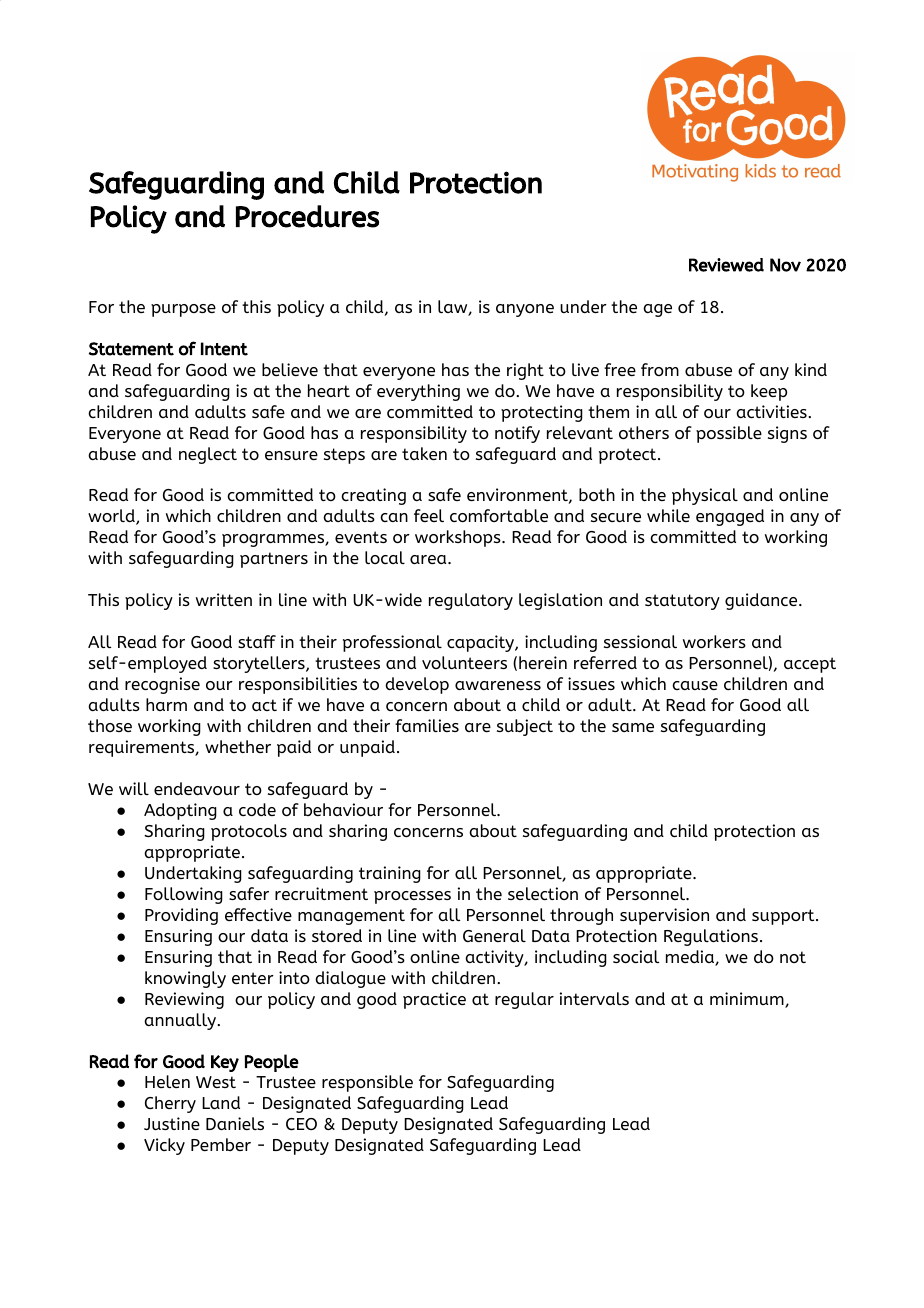  What do you see at coordinates (730, 517) in the screenshot?
I see `engaged` at bounding box center [730, 517].
